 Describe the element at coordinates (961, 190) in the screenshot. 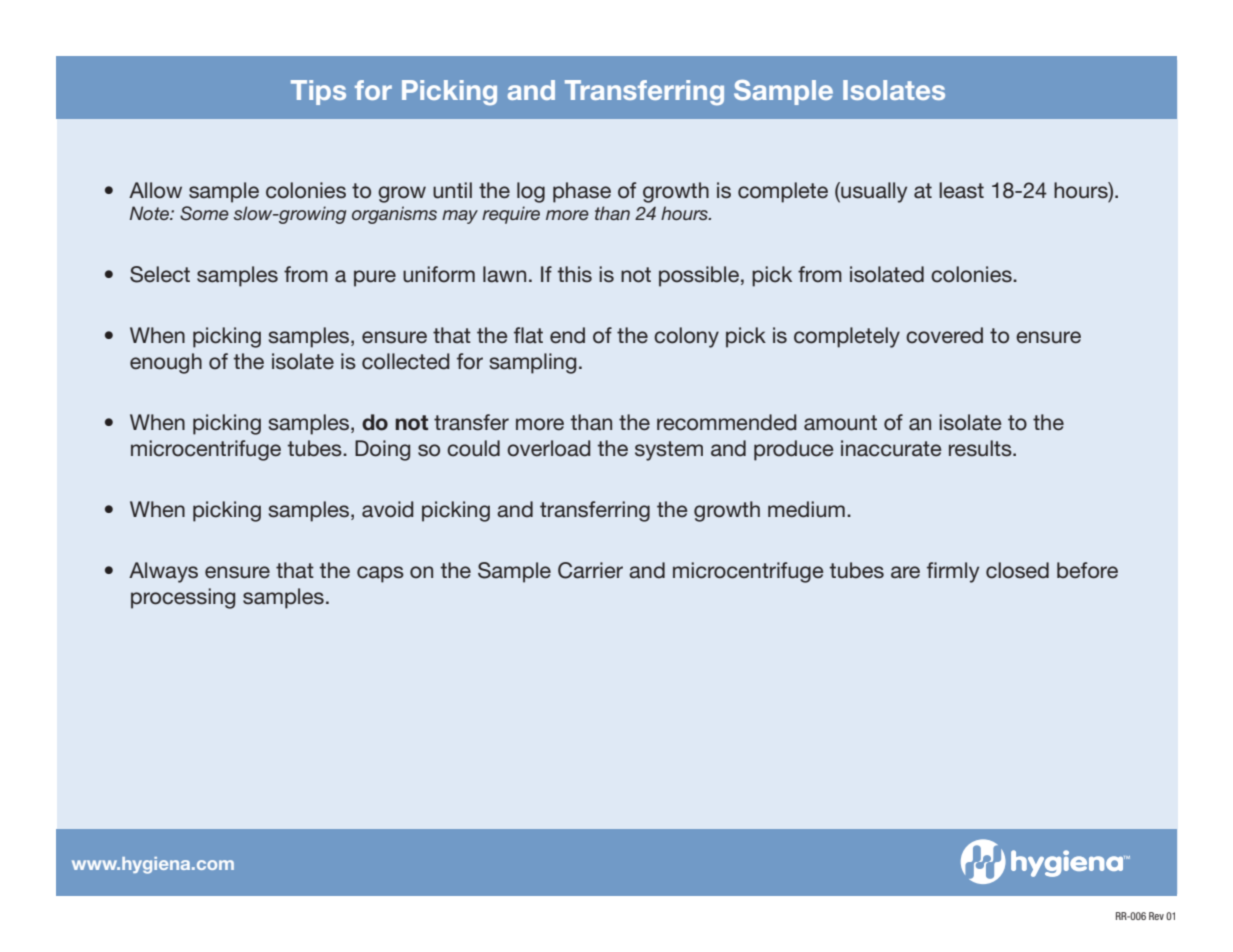

I see `least` at that location.
